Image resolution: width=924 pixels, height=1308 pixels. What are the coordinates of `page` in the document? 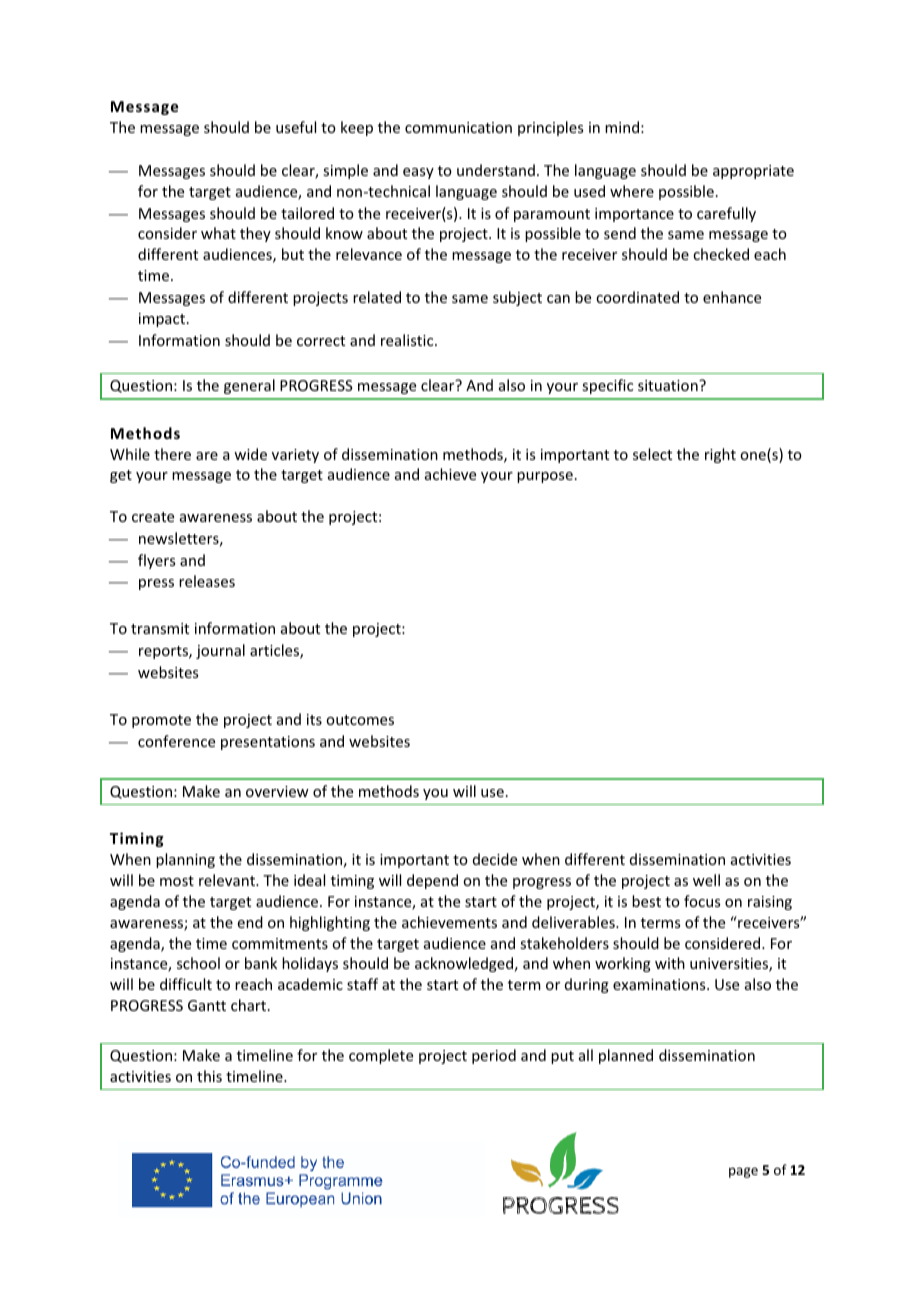 It's located at (743, 1172).
